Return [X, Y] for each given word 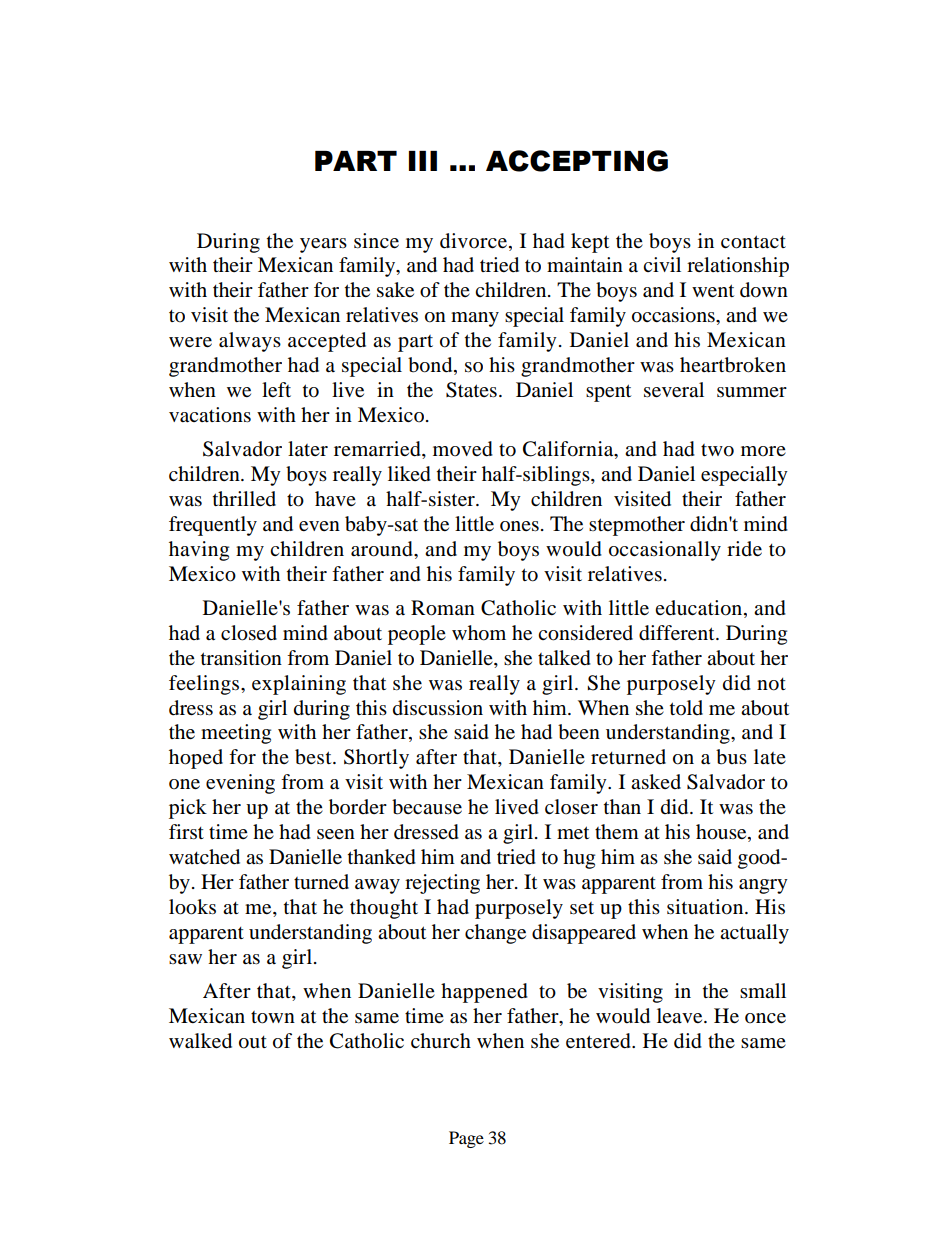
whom [479, 633]
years [323, 245]
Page [466, 1139]
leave [681, 1015]
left [276, 389]
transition [241, 658]
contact [753, 242]
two [717, 450]
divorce [473, 241]
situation [706, 907]
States [471, 390]
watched [204, 857]
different [678, 633]
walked [200, 1041]
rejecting [442, 884]
